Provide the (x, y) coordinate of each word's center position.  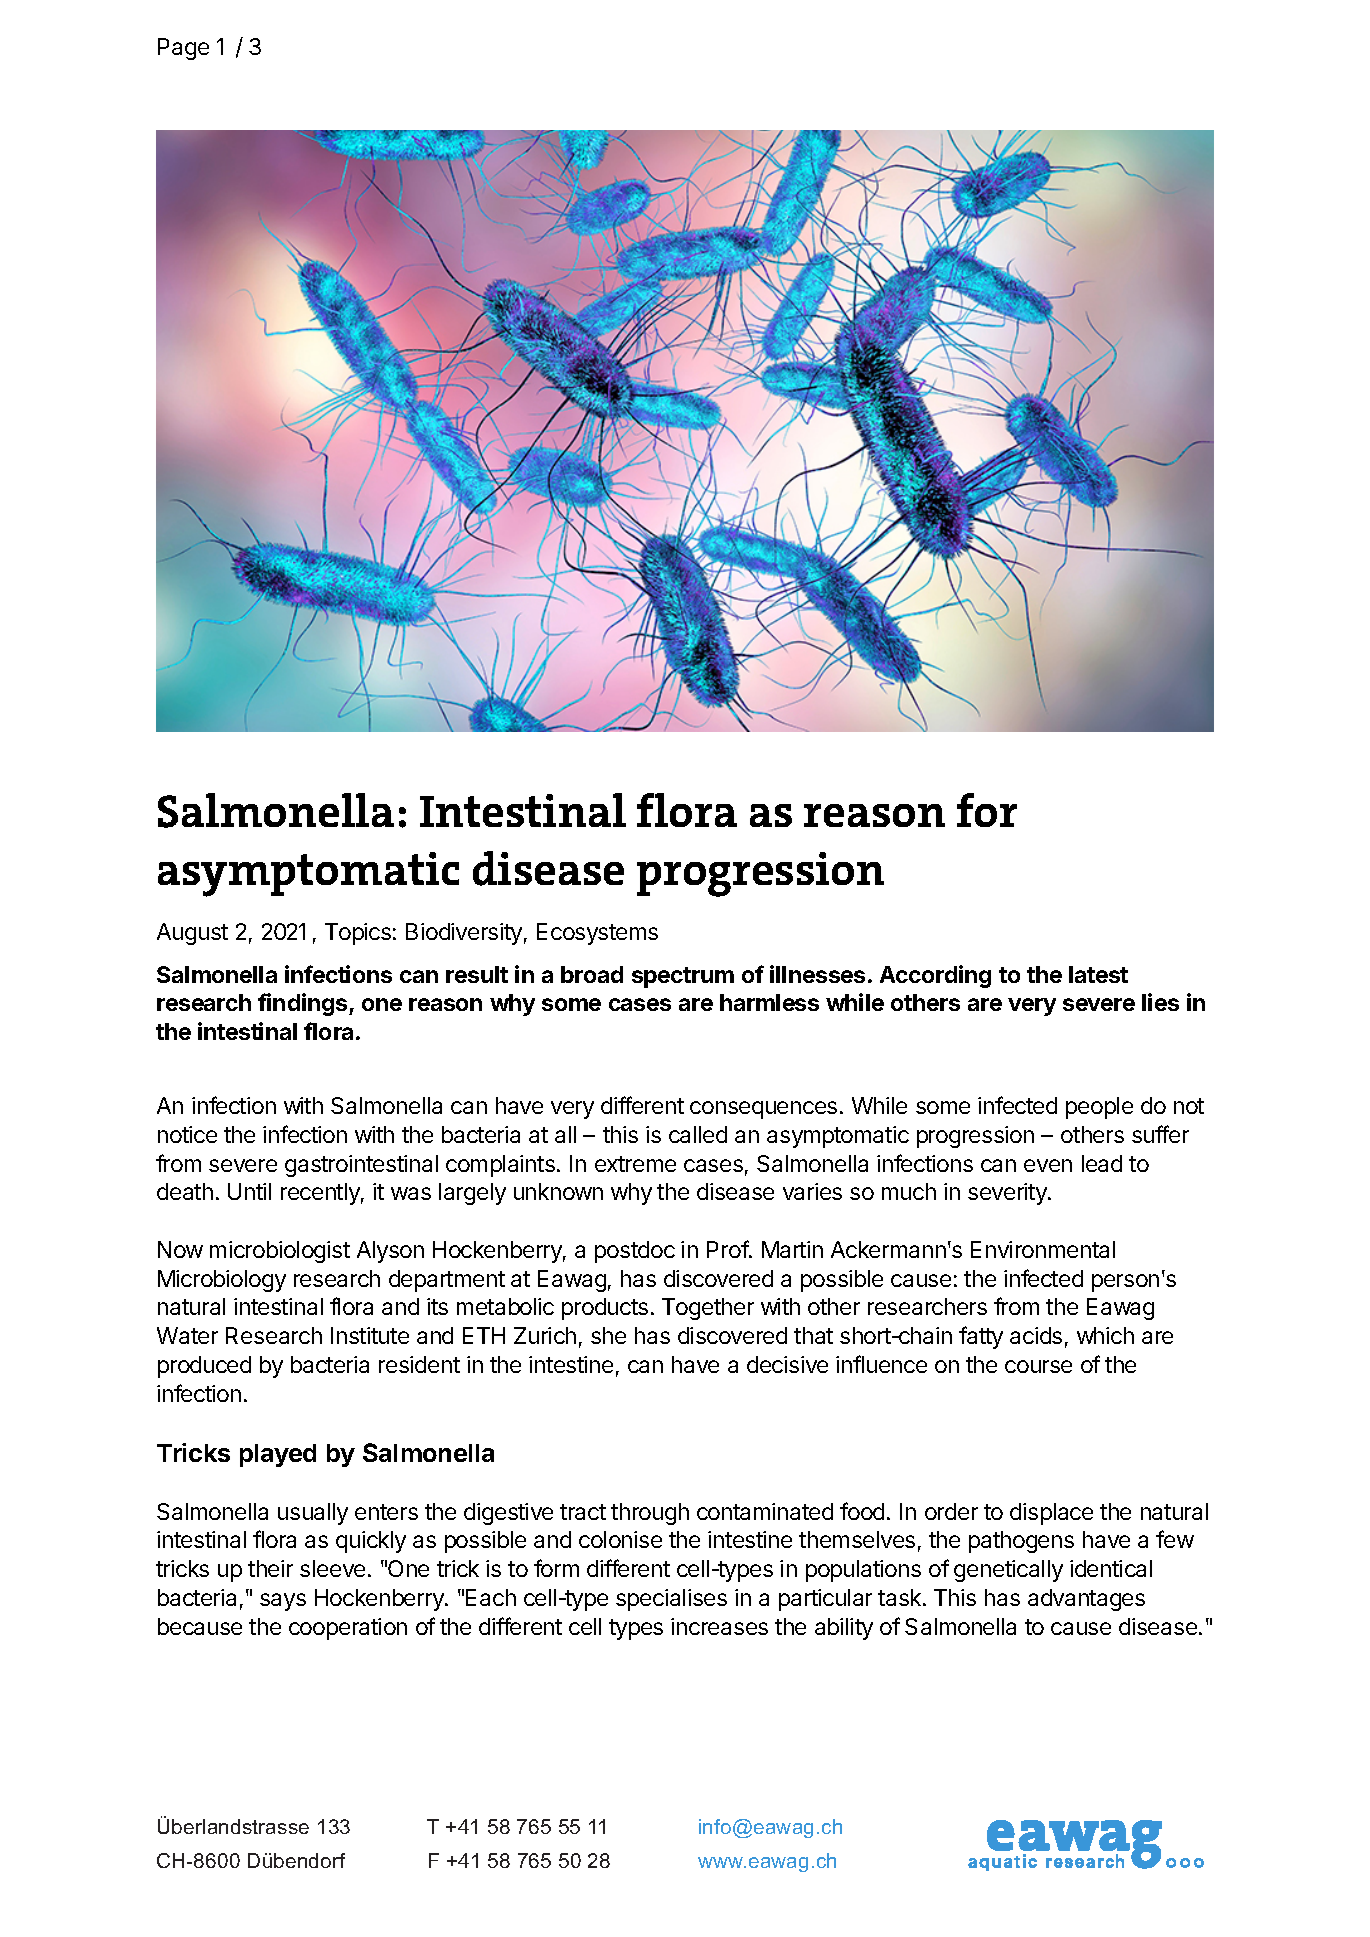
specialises (671, 1600)
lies (1160, 1002)
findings (304, 1004)
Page (183, 49)
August (192, 934)
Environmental (1043, 1249)
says (283, 1602)
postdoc (635, 1252)
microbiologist (280, 1252)
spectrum (683, 977)
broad (592, 974)
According (935, 976)
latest (1098, 974)
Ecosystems (597, 934)
